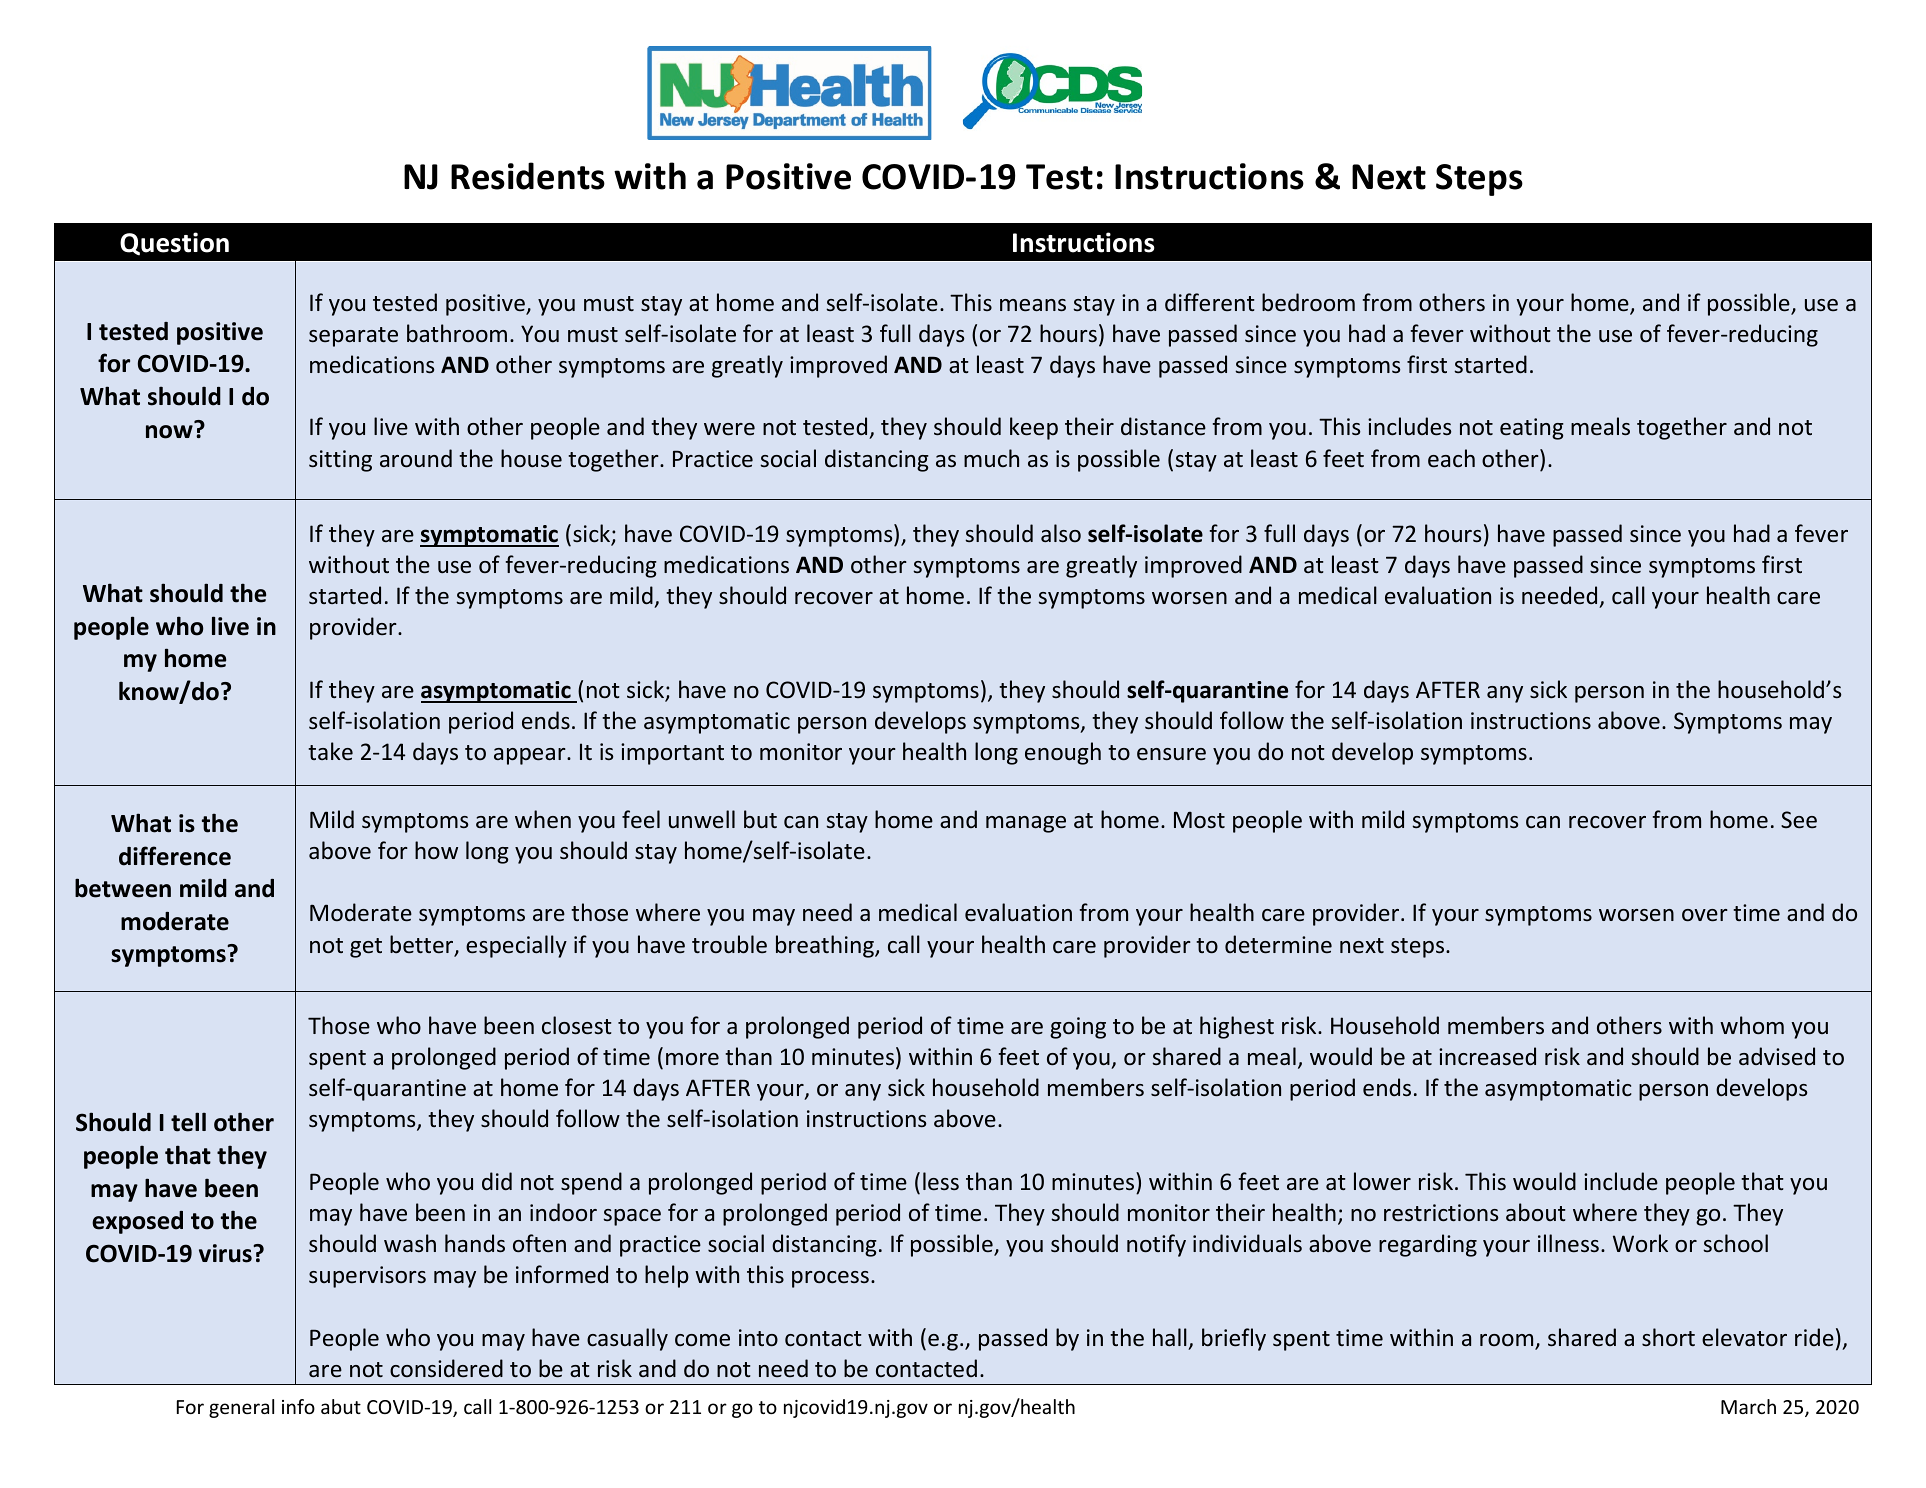 This page has height=1488, width=1926. What do you see at coordinates (330, 751) in the page?
I see `take` at bounding box center [330, 751].
